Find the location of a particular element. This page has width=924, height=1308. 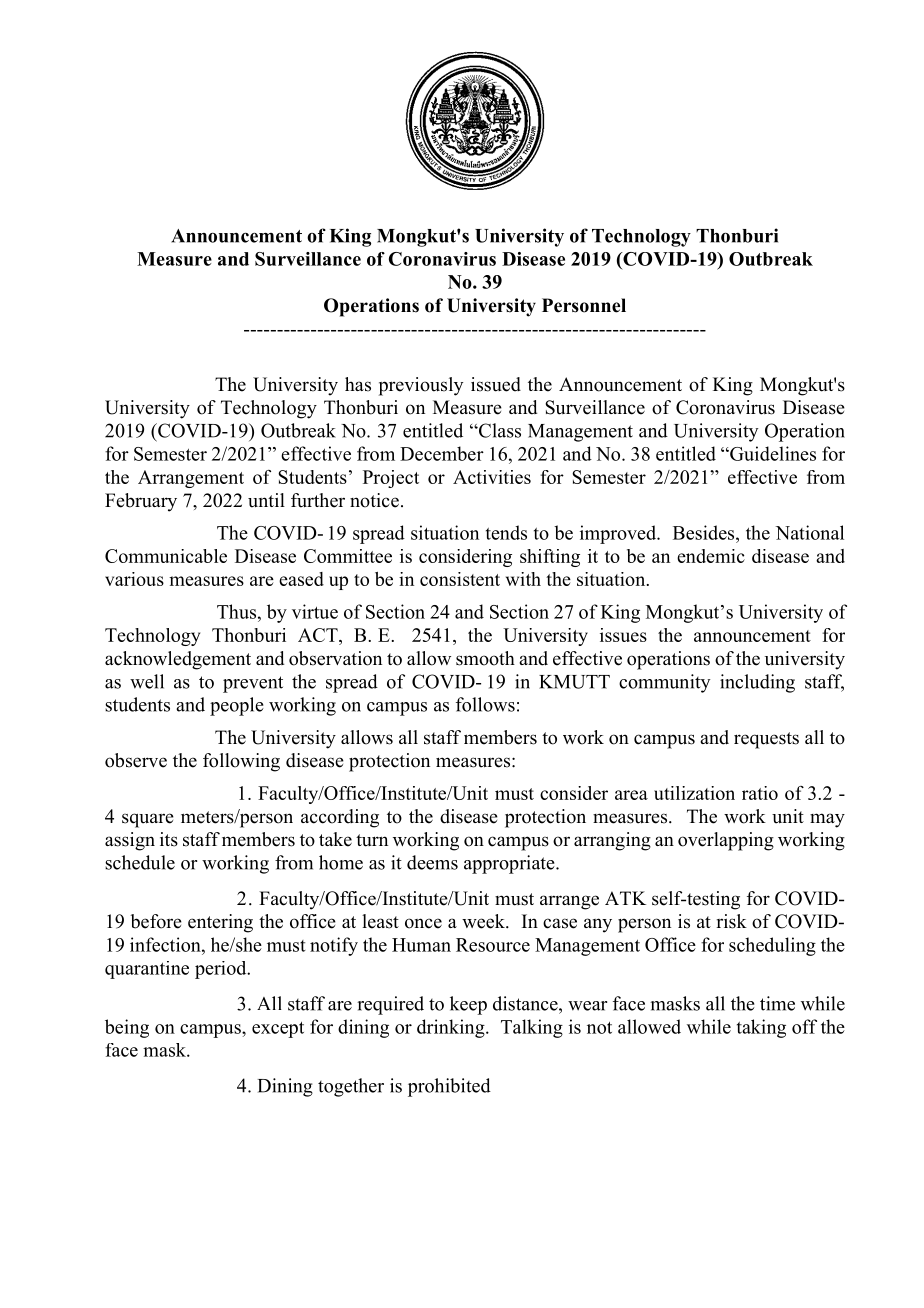

appropriate is located at coordinates (510, 864).
